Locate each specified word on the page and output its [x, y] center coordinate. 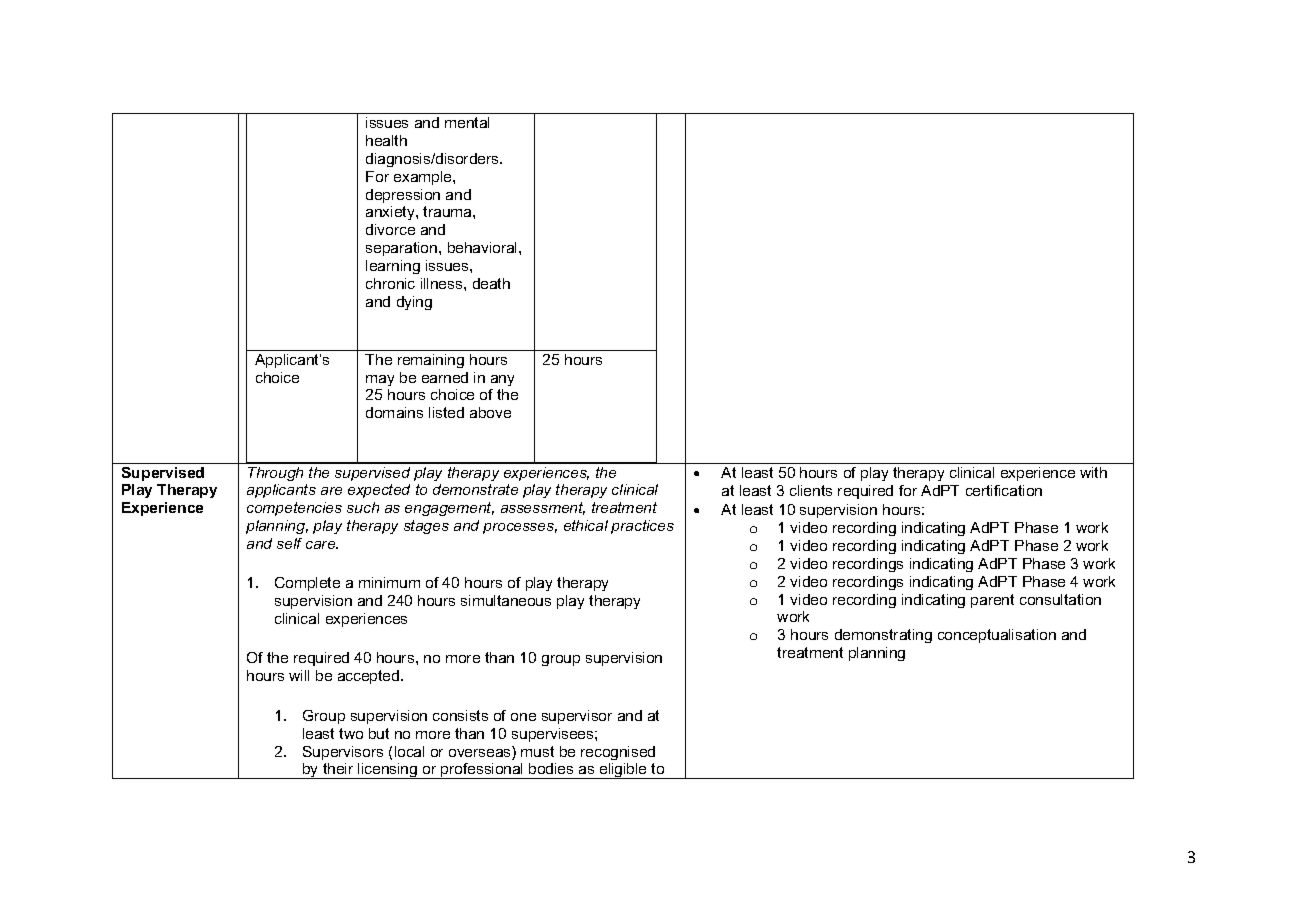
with [1093, 472]
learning [393, 267]
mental [467, 122]
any [502, 380]
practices [642, 527]
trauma [448, 211]
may [380, 380]
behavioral [484, 247]
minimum [389, 582]
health [386, 140]
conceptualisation [997, 636]
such [363, 507]
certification [1004, 490]
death [491, 283]
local [409, 751]
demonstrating [883, 636]
